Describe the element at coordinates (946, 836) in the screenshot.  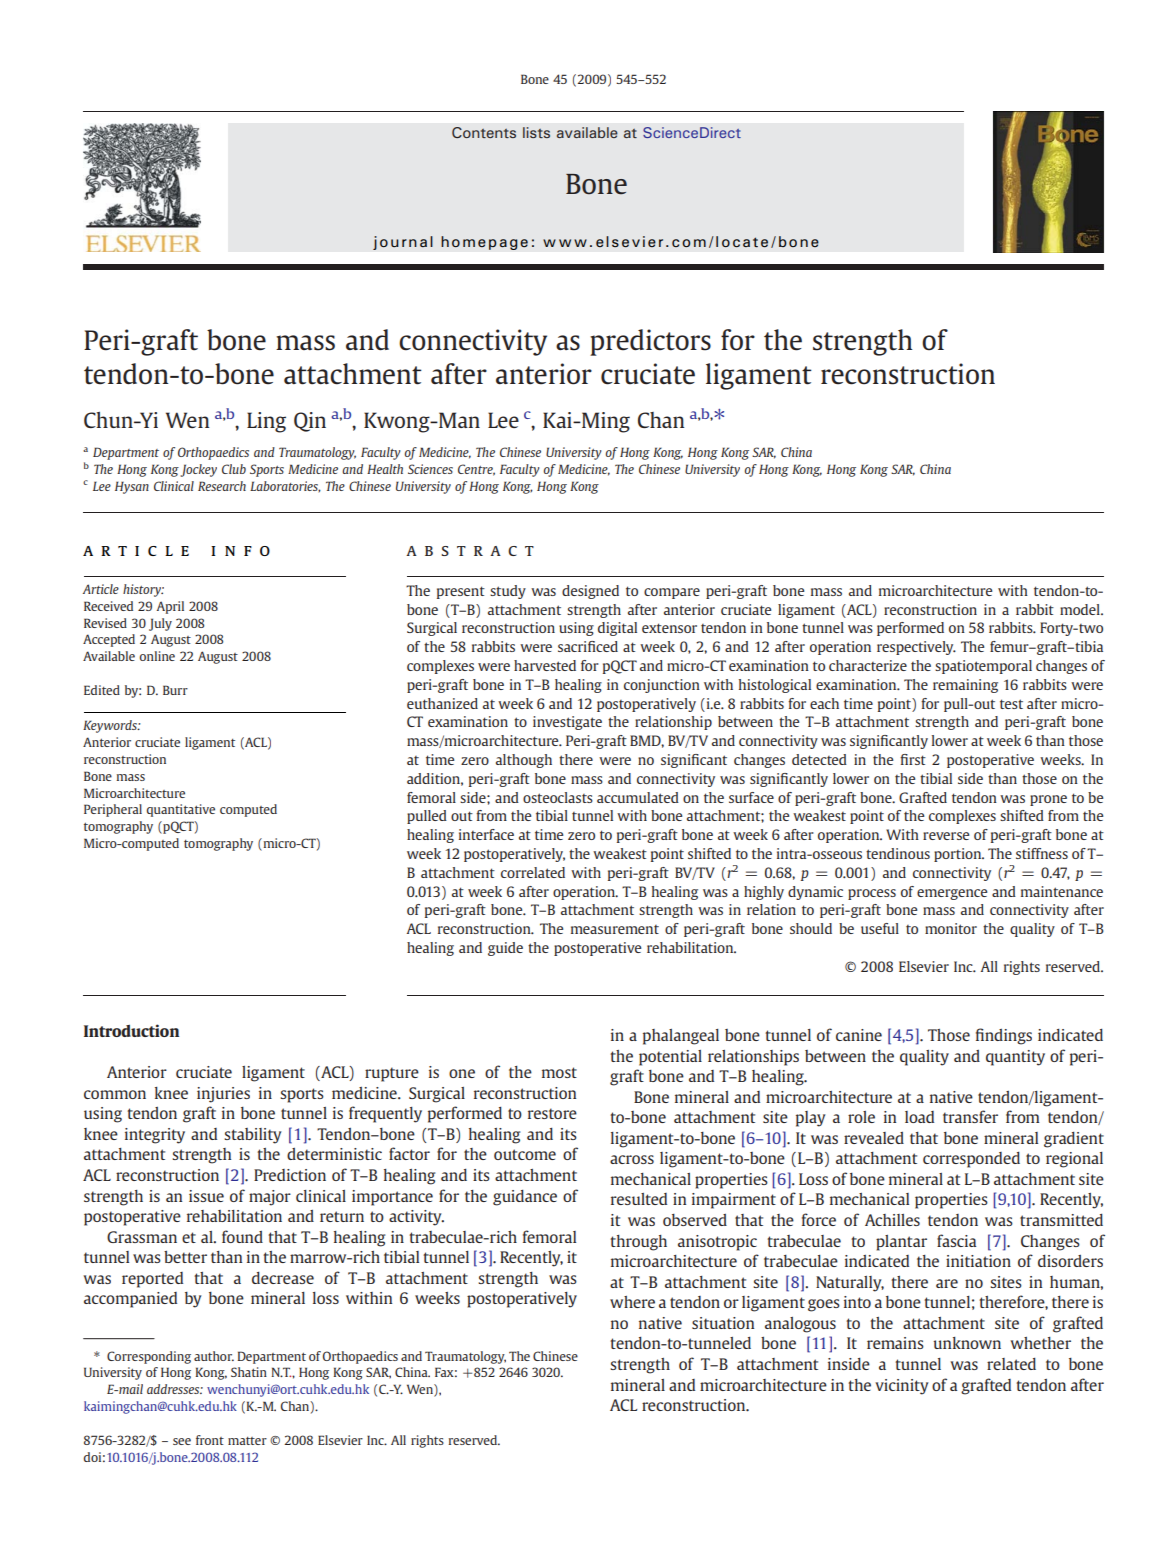
I see `reverse` at that location.
